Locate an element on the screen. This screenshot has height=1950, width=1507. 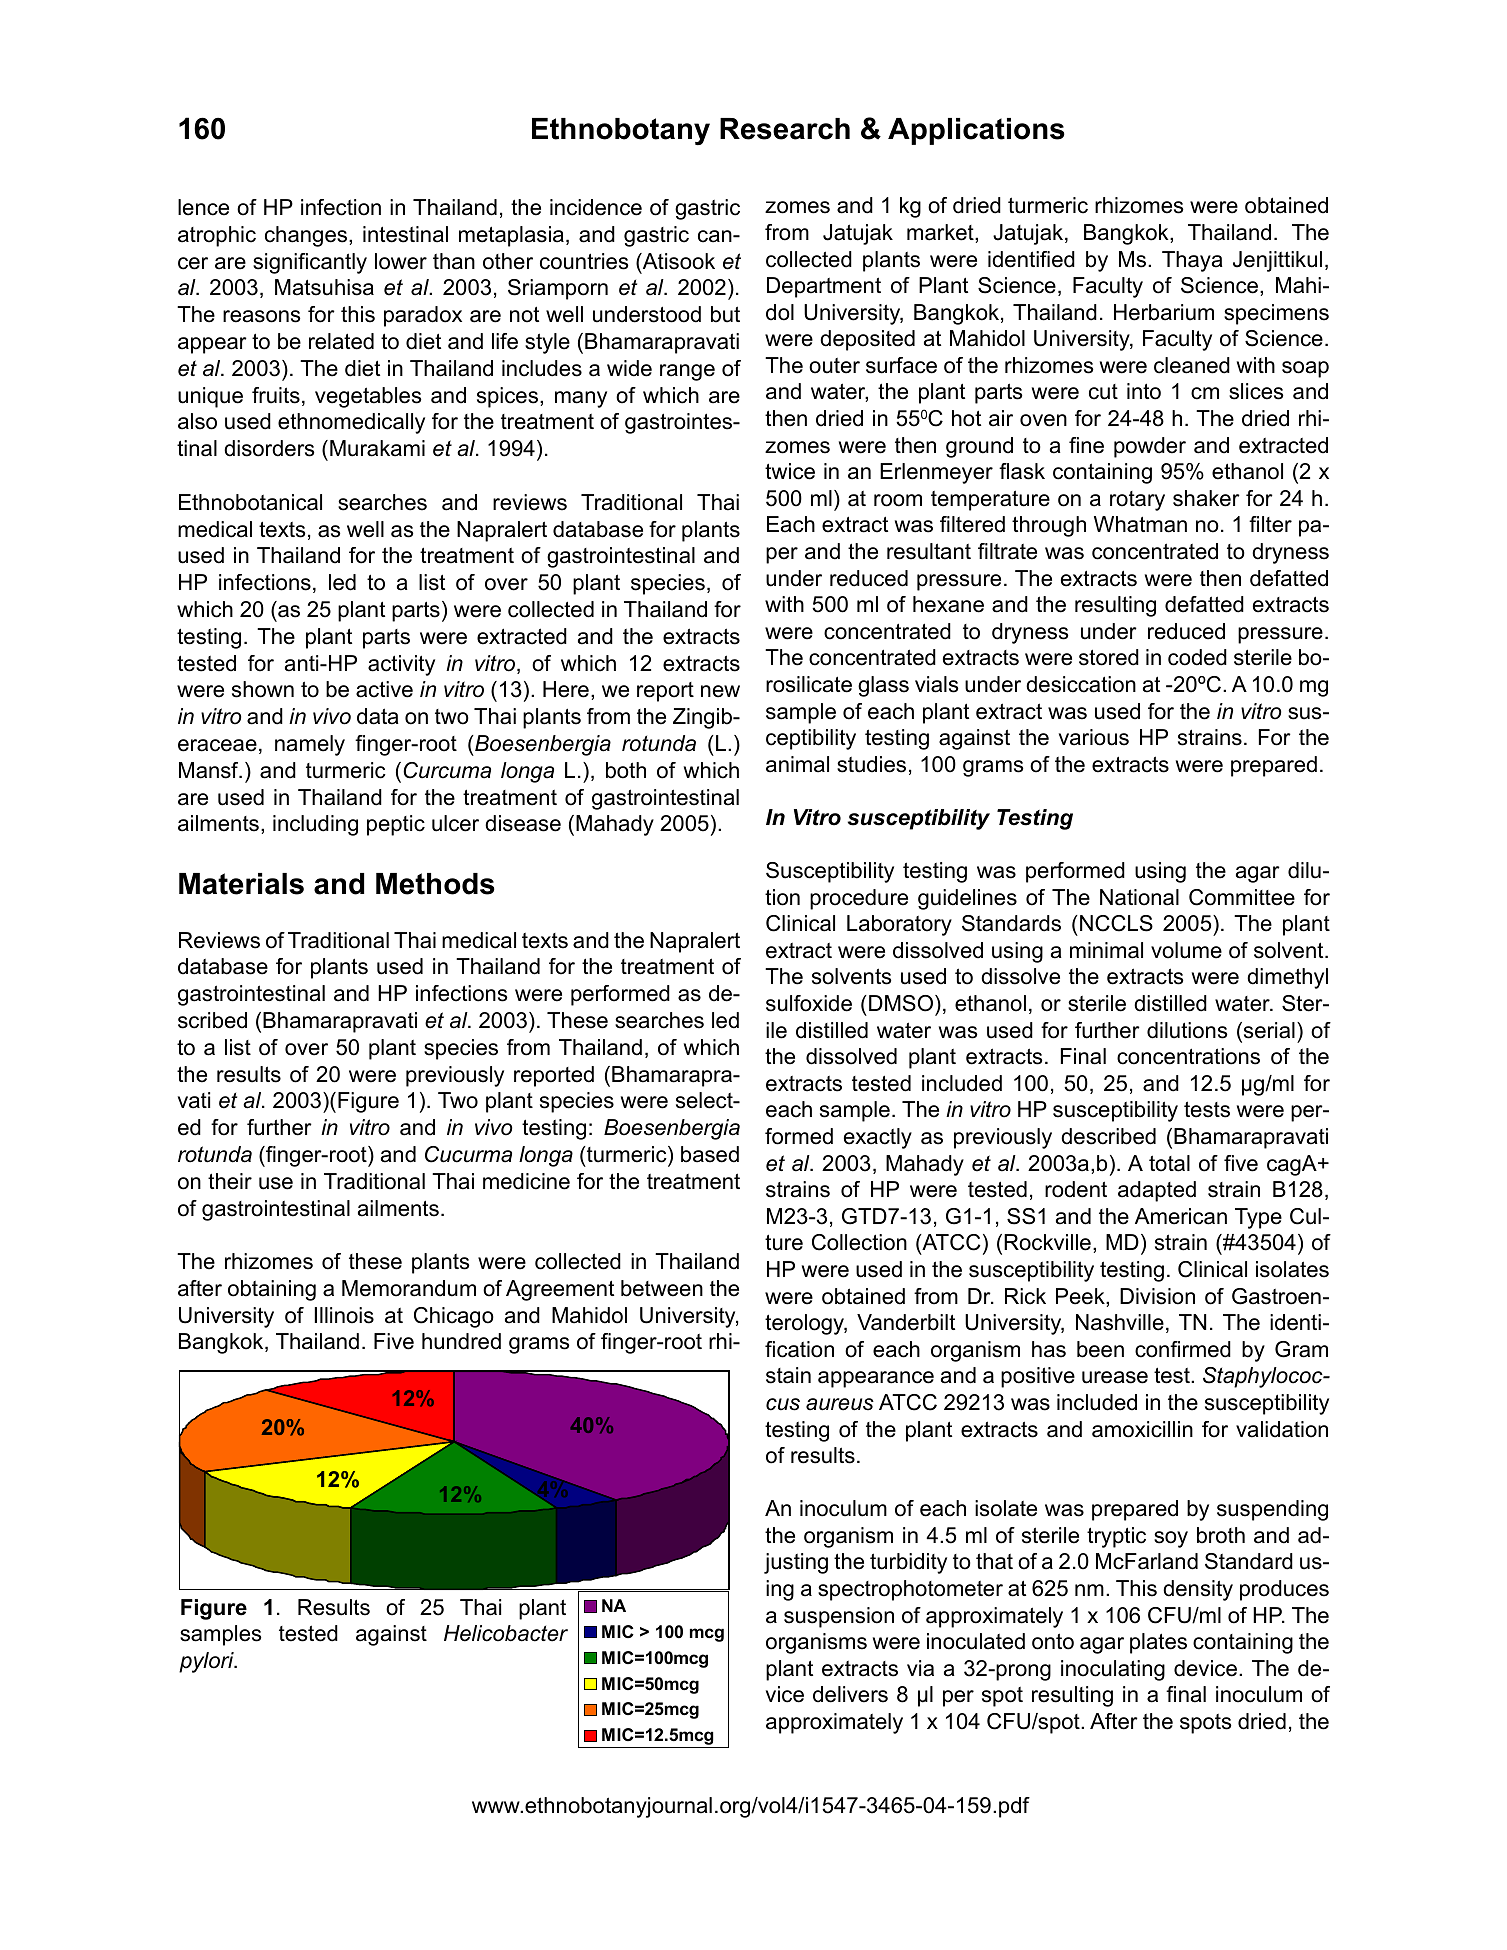
suspension is located at coordinates (839, 1617).
